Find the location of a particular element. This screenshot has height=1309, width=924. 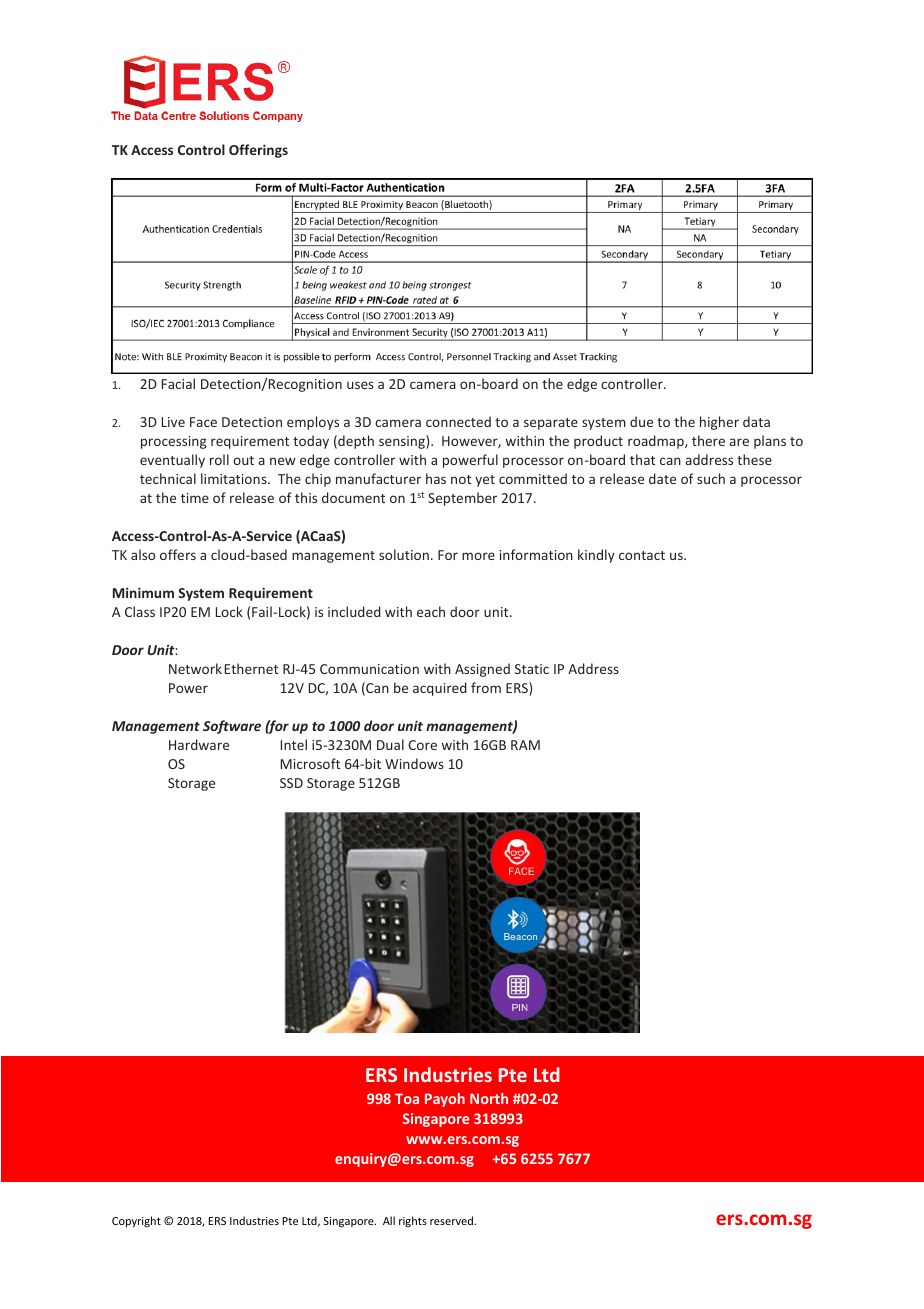

connected is located at coordinates (458, 421).
